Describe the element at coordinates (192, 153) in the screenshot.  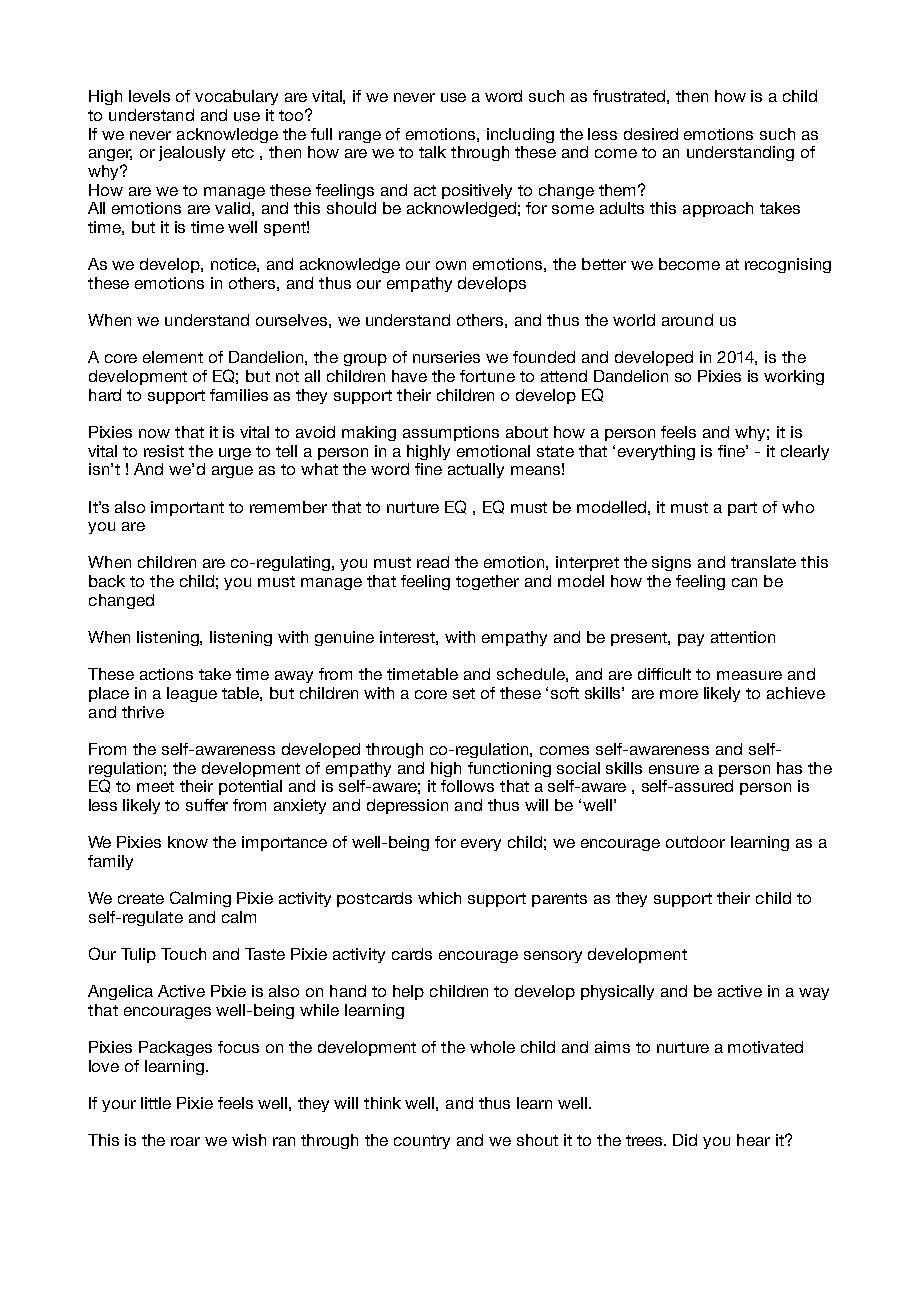
I see `jealously` at that location.
